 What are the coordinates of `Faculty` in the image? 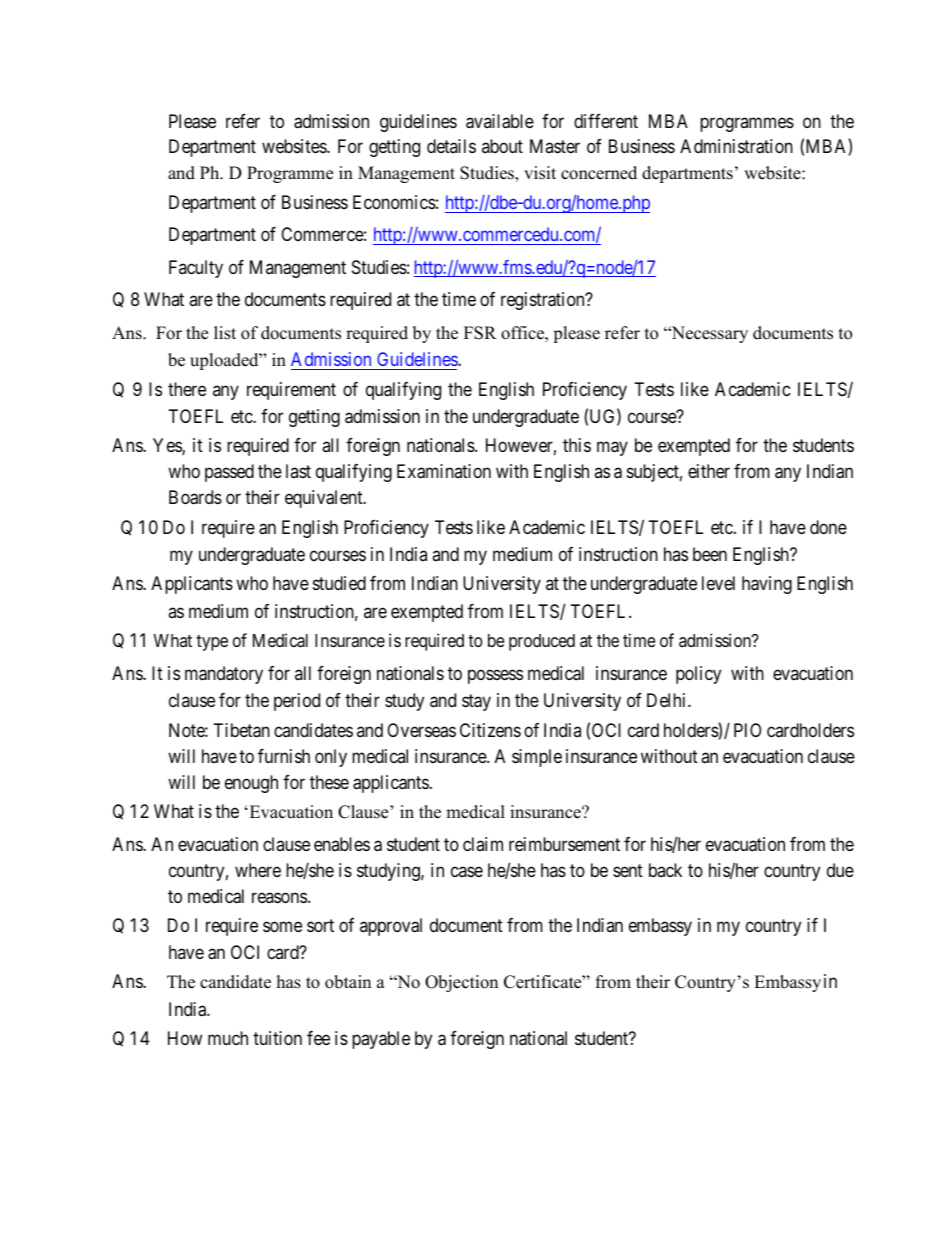 It's located at (196, 269).
